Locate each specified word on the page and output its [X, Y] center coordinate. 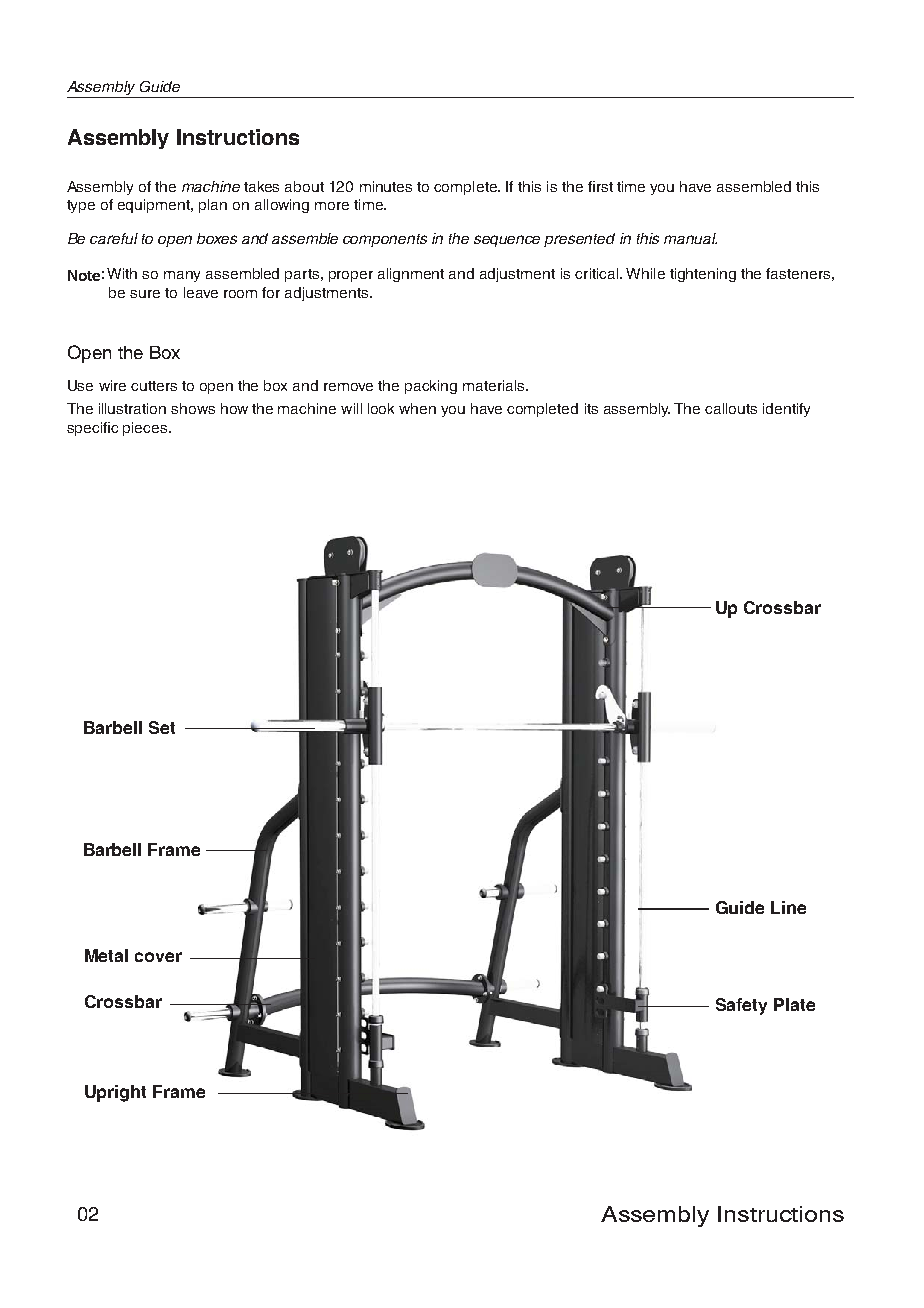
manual [690, 238]
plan [213, 206]
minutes [386, 186]
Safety [741, 1006]
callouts [731, 408]
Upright [115, 1093]
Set [162, 727]
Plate [794, 1004]
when [417, 408]
